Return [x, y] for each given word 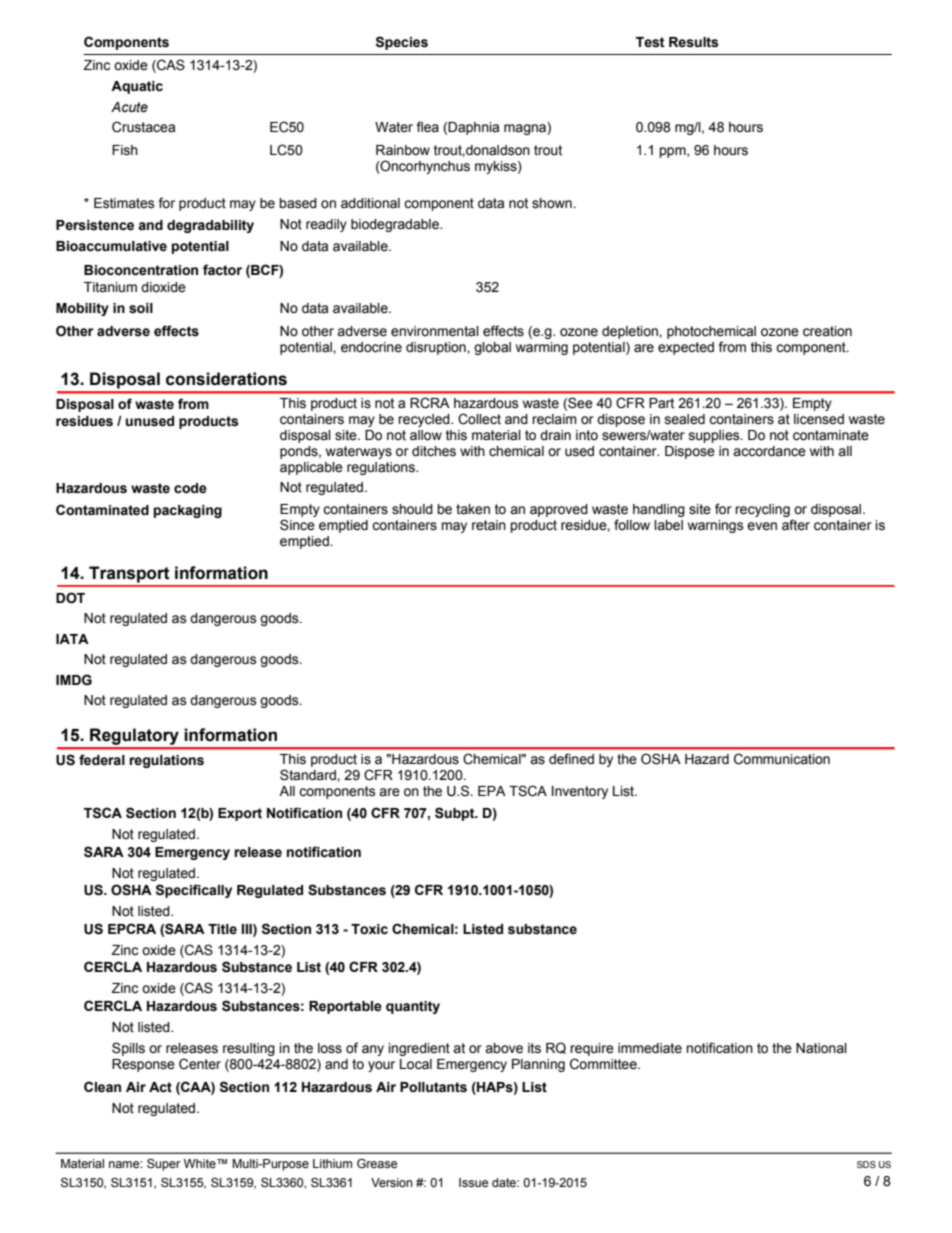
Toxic [369, 929]
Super [164, 1165]
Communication [782, 759]
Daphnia [473, 128]
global [492, 348]
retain [489, 525]
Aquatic [137, 87]
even [762, 526]
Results [694, 42]
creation [827, 331]
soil [141, 308]
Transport [129, 574]
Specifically [194, 891]
